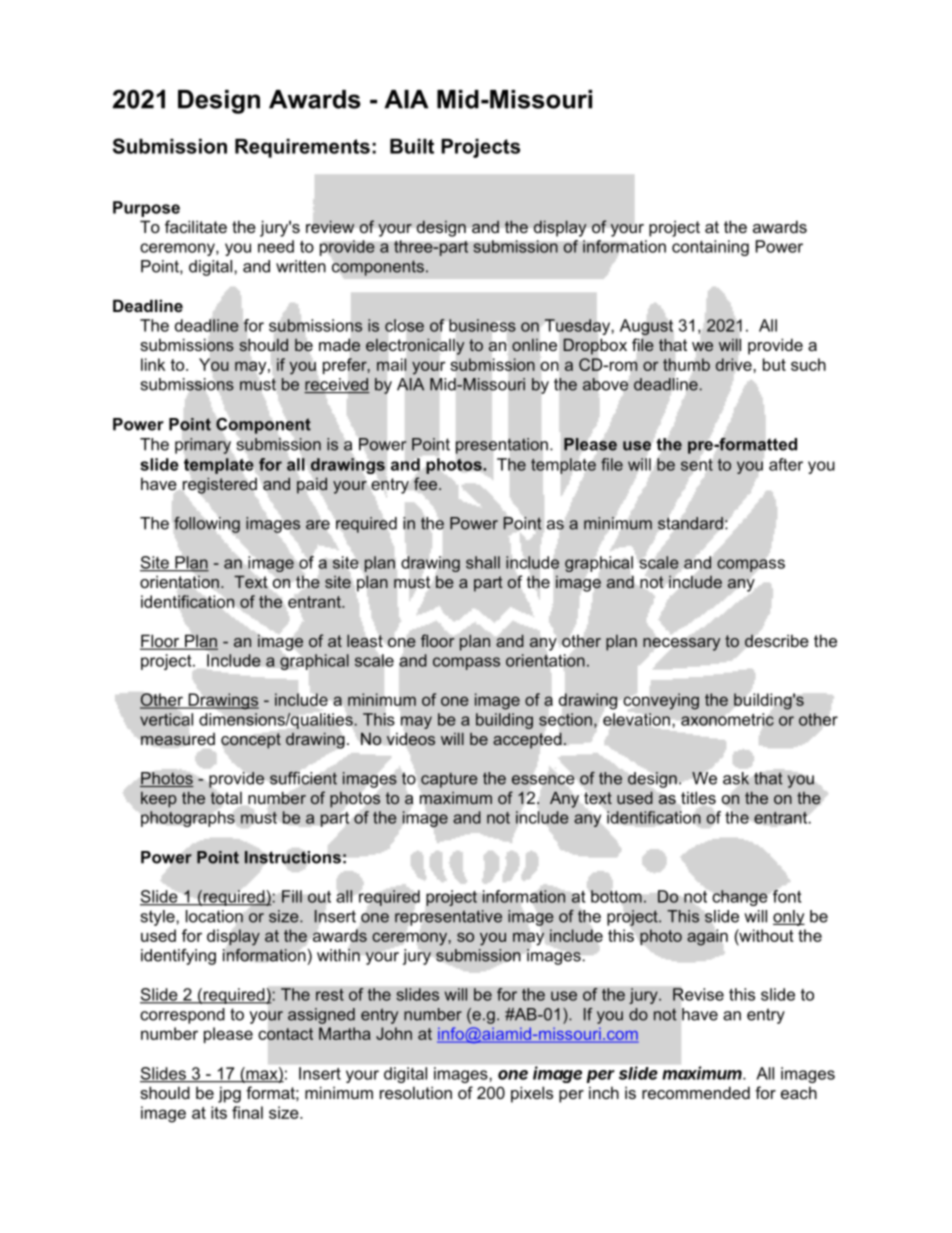  What do you see at coordinates (710, 248) in the document?
I see `containing` at bounding box center [710, 248].
